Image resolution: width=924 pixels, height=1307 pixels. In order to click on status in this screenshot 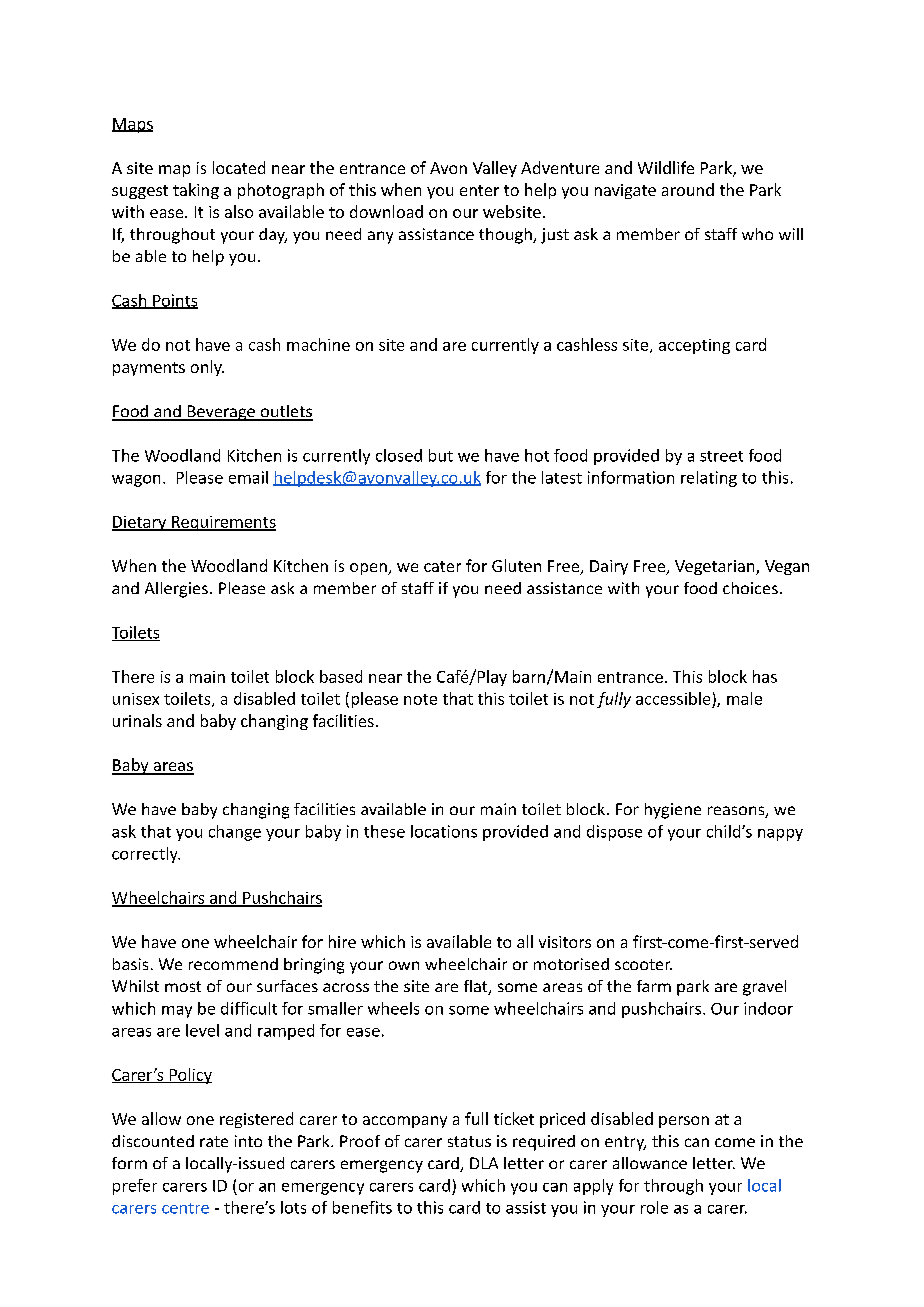, I will do `click(469, 1141)`.
